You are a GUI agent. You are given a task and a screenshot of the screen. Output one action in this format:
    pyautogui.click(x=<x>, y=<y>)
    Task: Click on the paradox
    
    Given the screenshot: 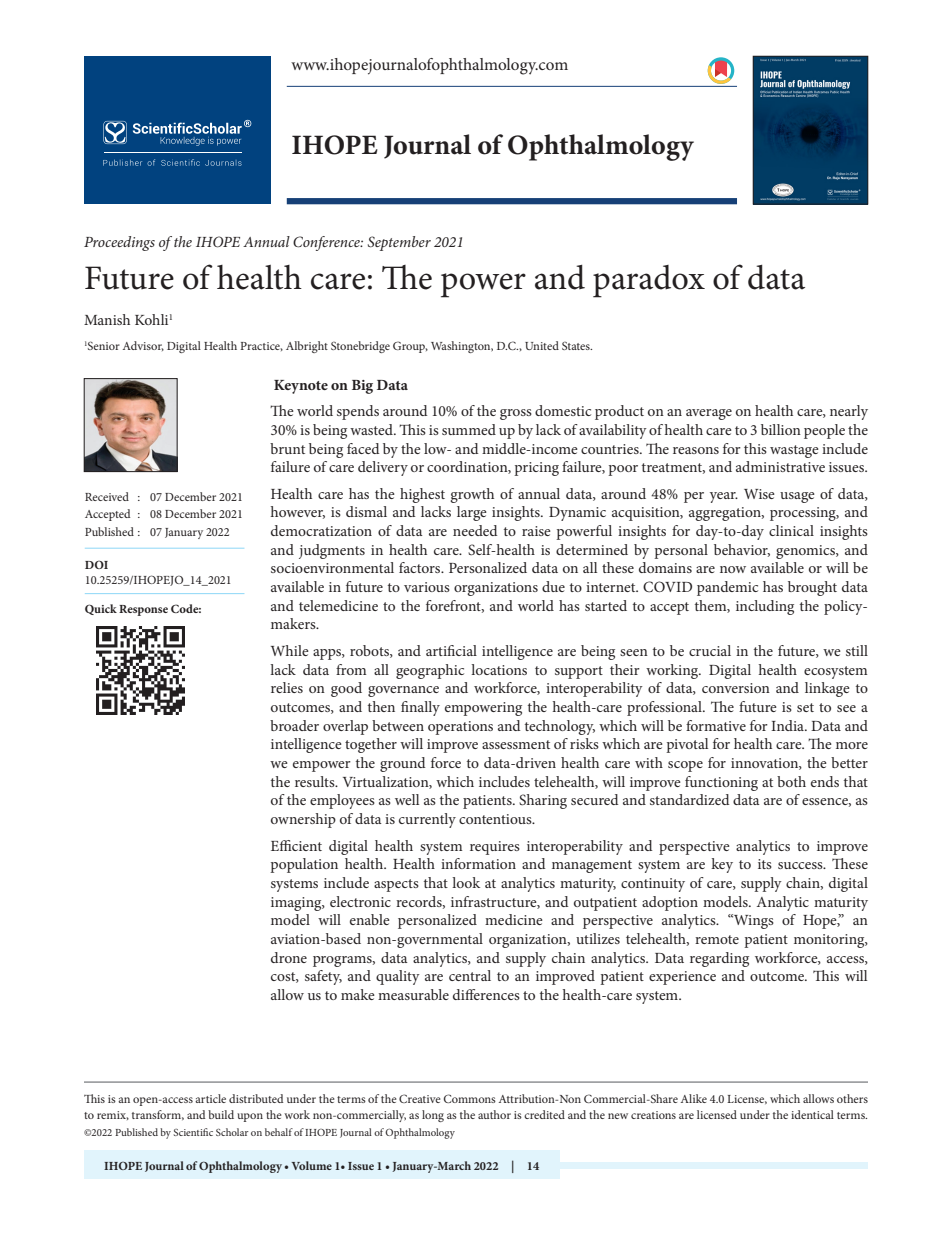 What is the action you would take?
    pyautogui.click(x=649, y=281)
